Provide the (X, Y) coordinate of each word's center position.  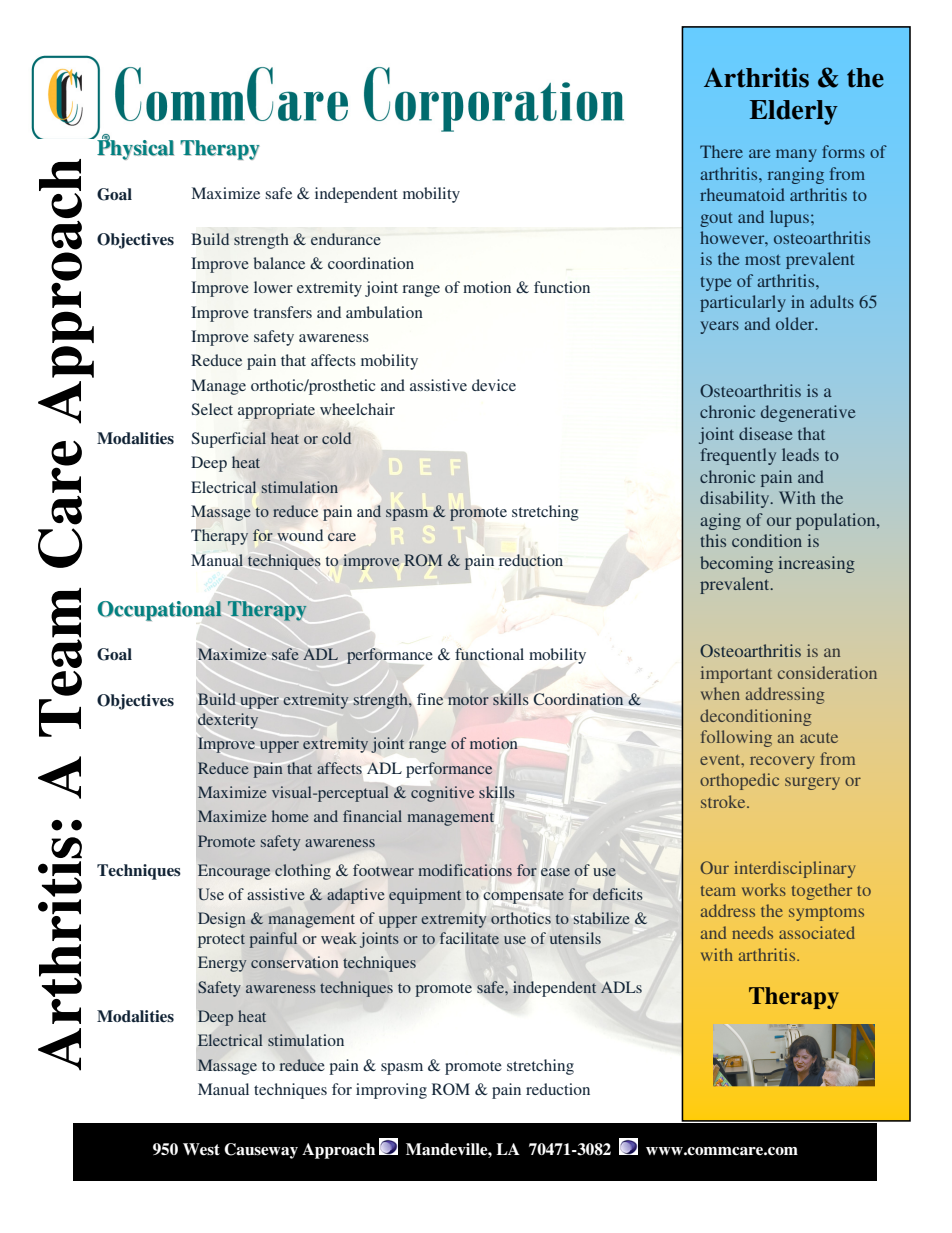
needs (752, 932)
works (764, 889)
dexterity (228, 721)
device (494, 385)
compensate (524, 897)
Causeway (261, 1151)
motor (468, 700)
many (796, 155)
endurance (345, 239)
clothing (303, 872)
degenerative (808, 413)
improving (391, 1091)
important (736, 674)
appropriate (276, 411)
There (721, 151)
